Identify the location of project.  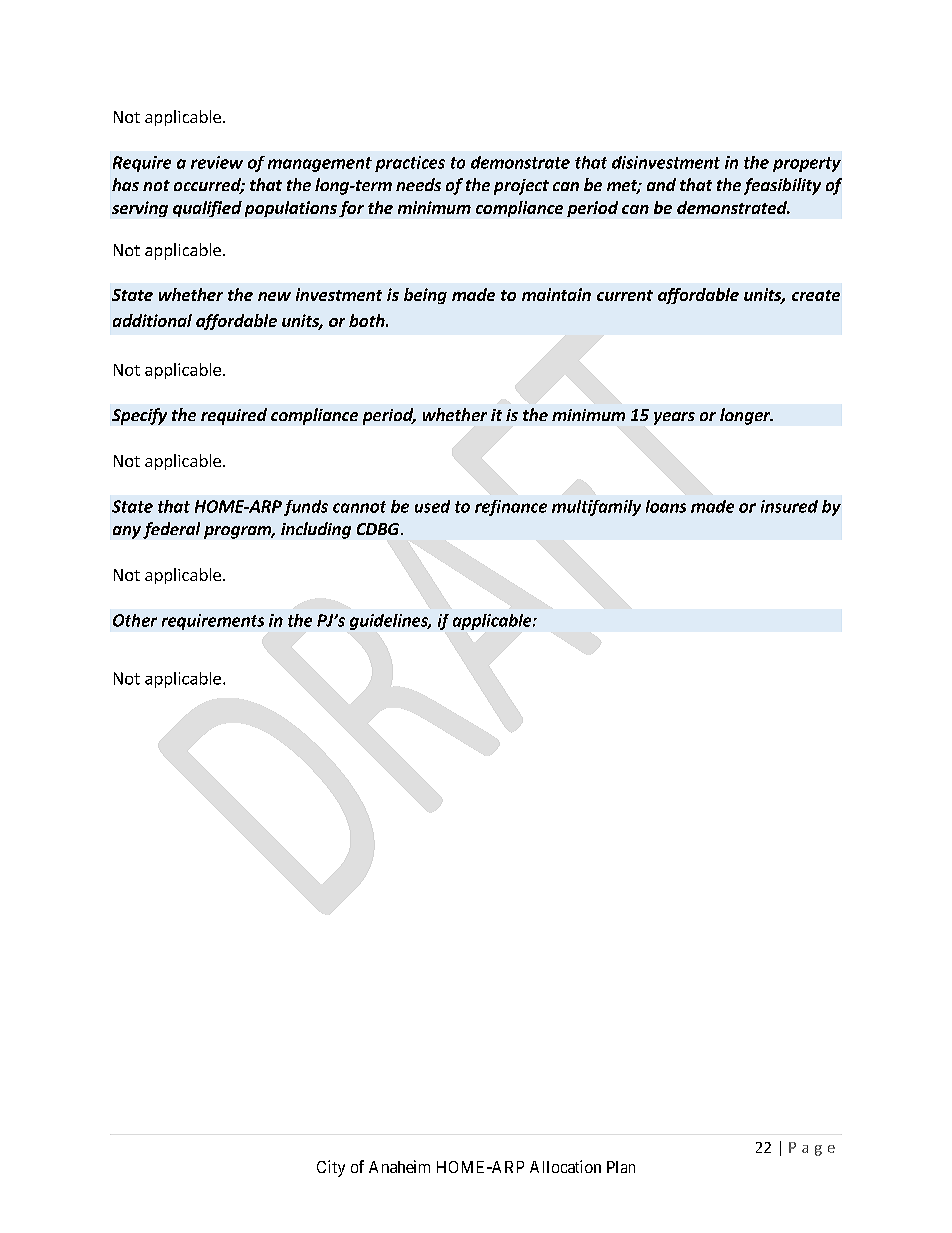
(521, 187).
